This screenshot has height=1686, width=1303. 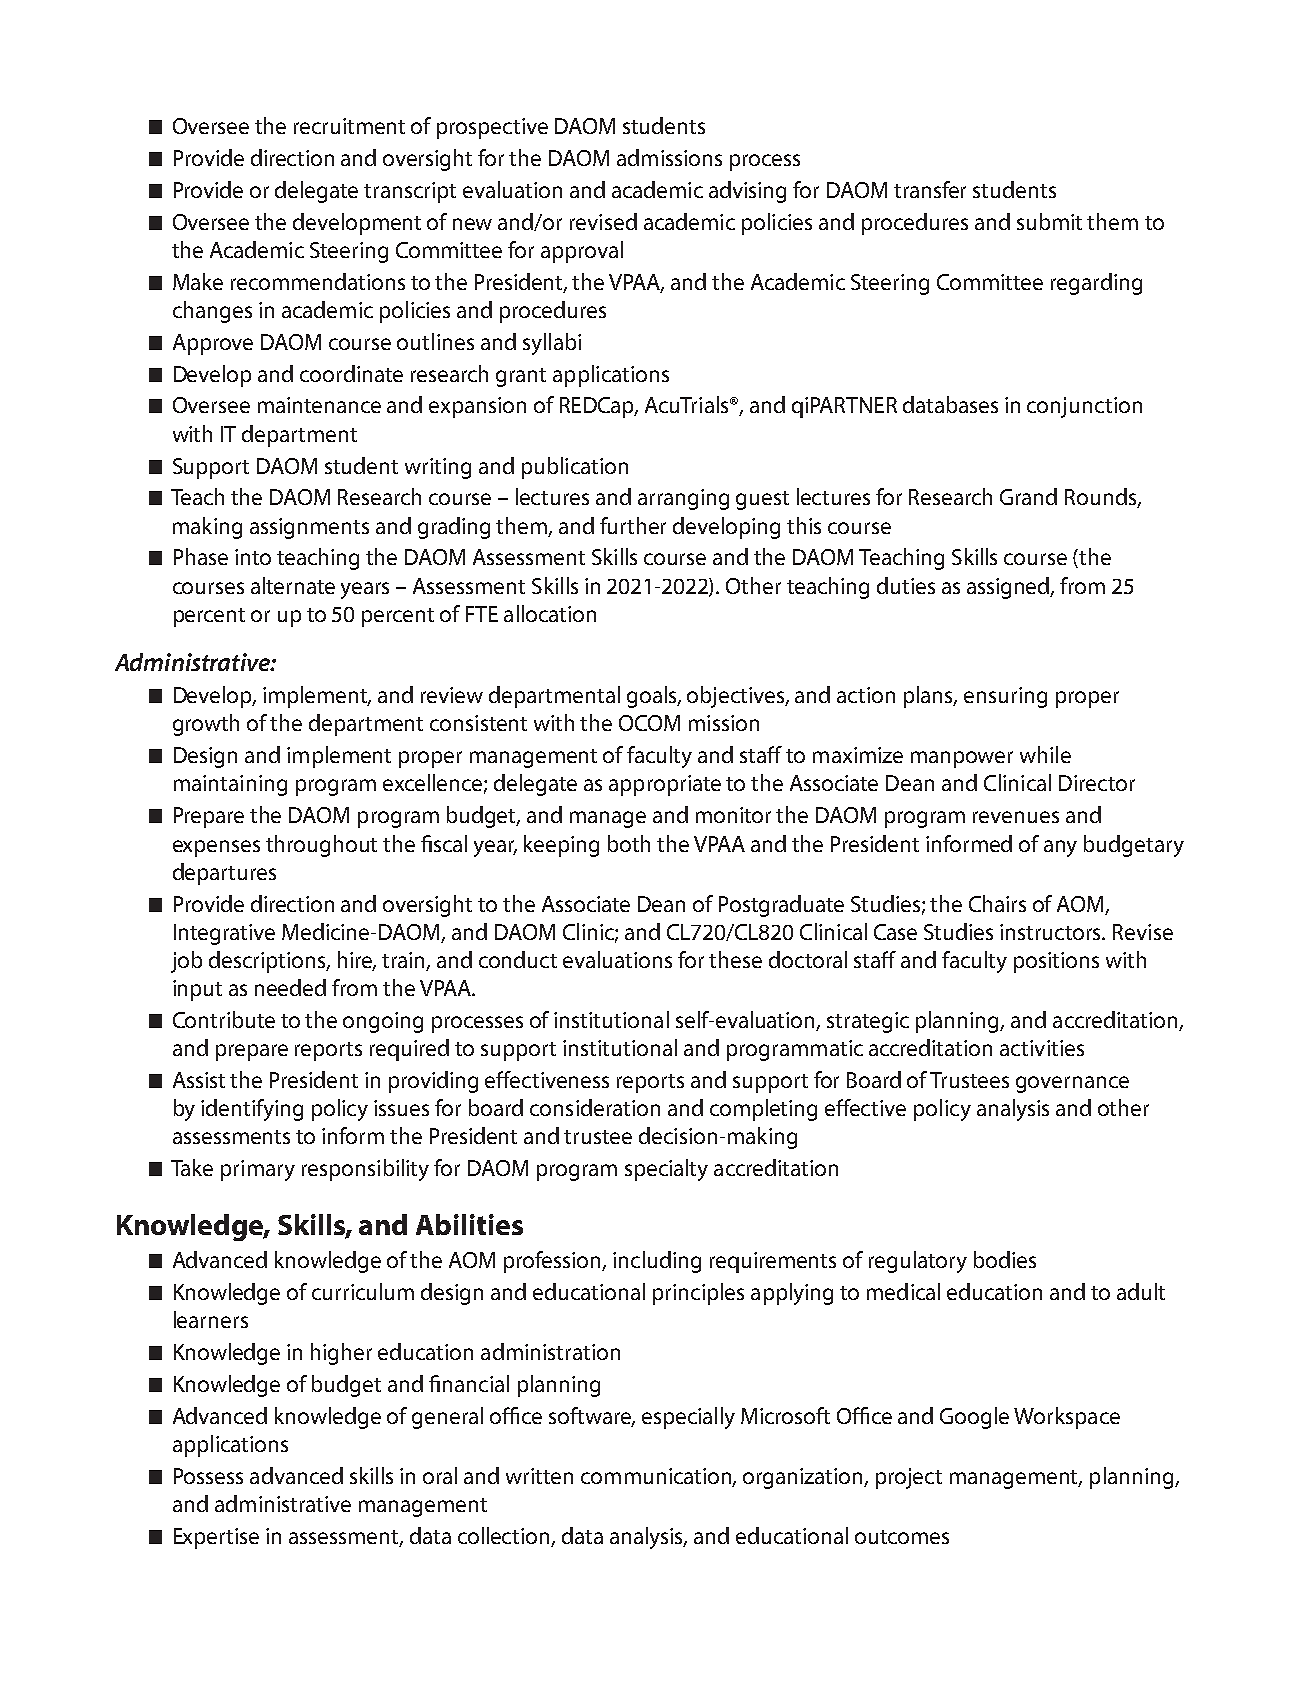 What do you see at coordinates (1072, 1084) in the screenshot?
I see `governance` at bounding box center [1072, 1084].
